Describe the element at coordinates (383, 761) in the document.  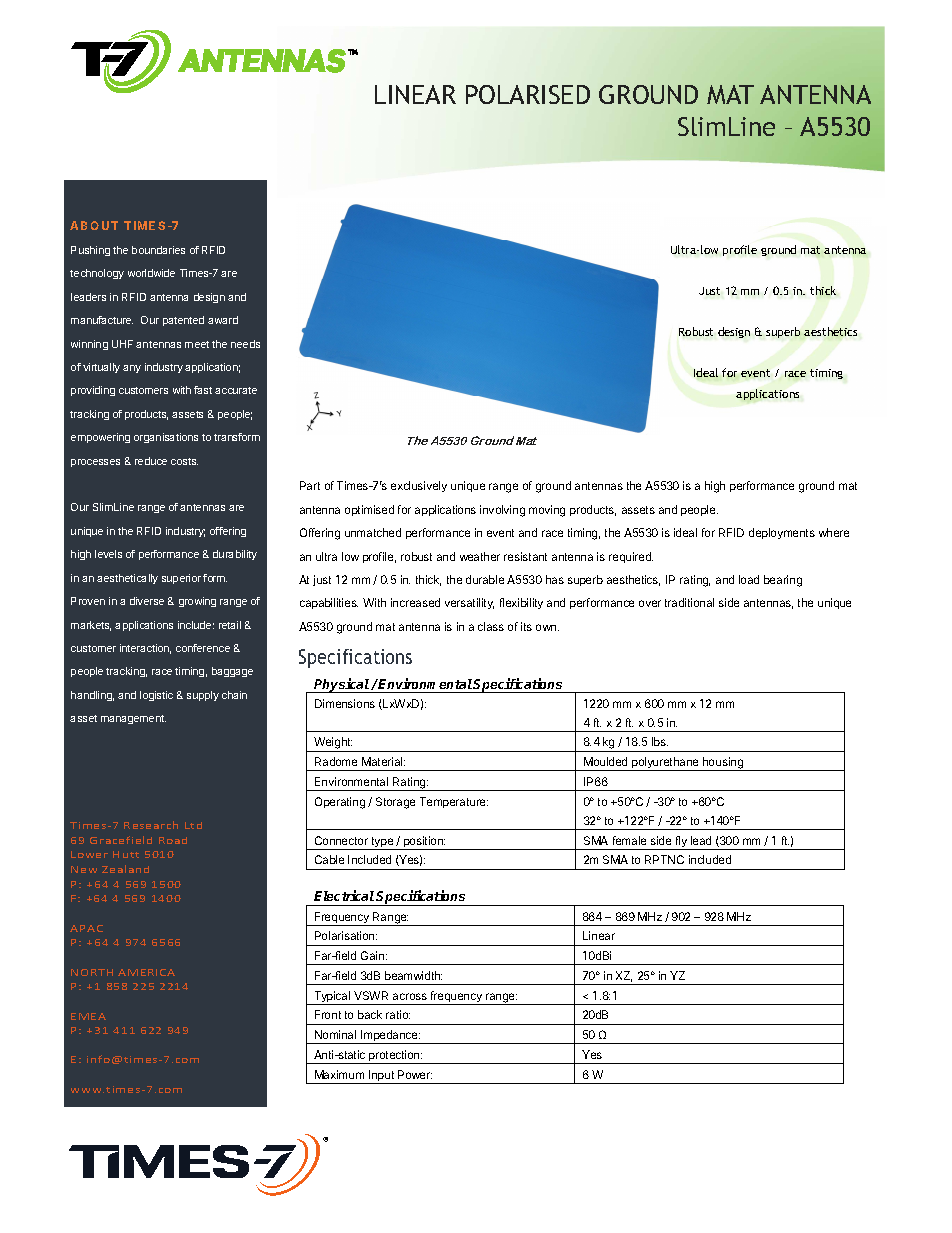
I see `Material` at that location.
